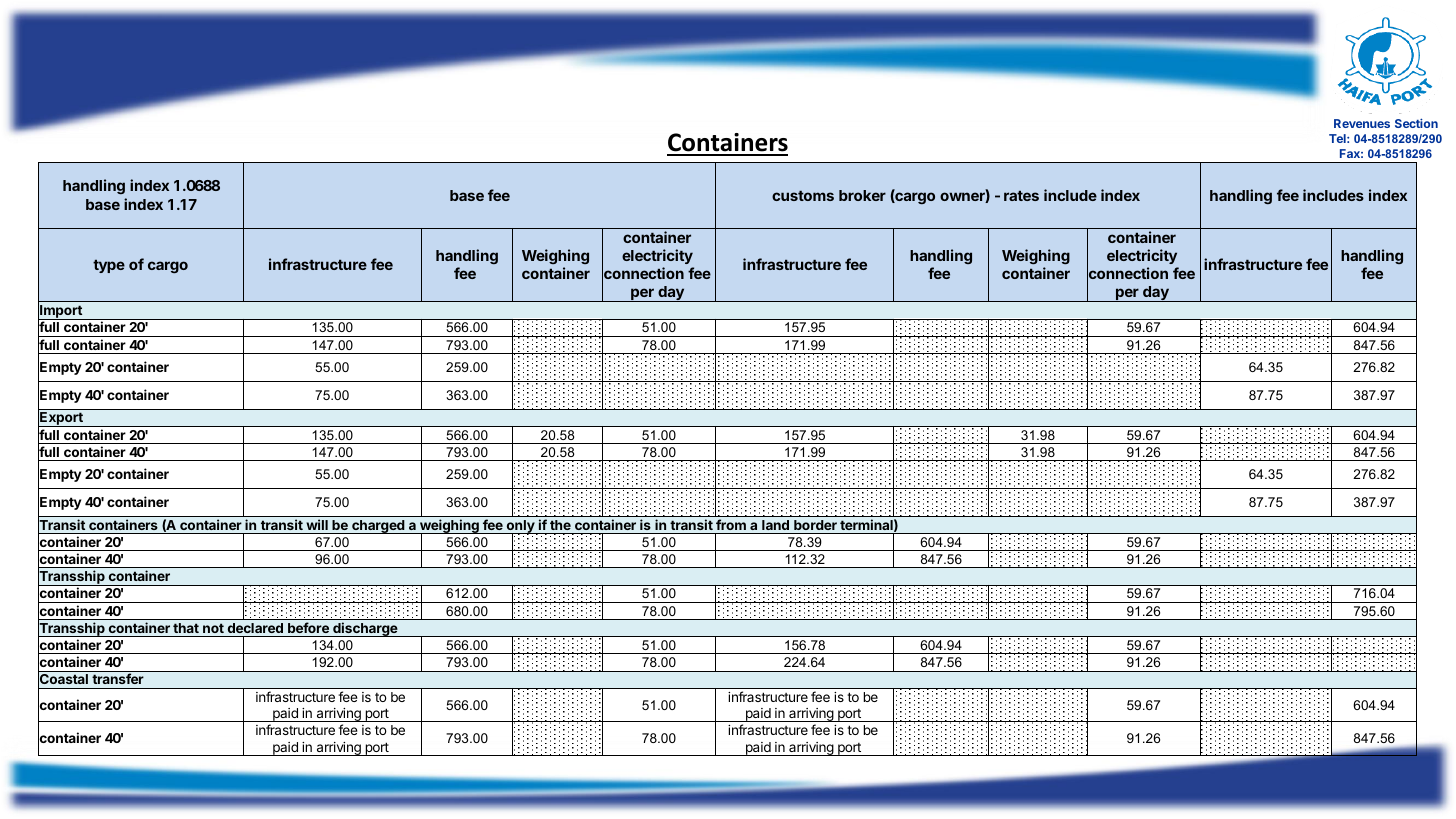 The image size is (1456, 819). I want to click on broker, so click(862, 195).
